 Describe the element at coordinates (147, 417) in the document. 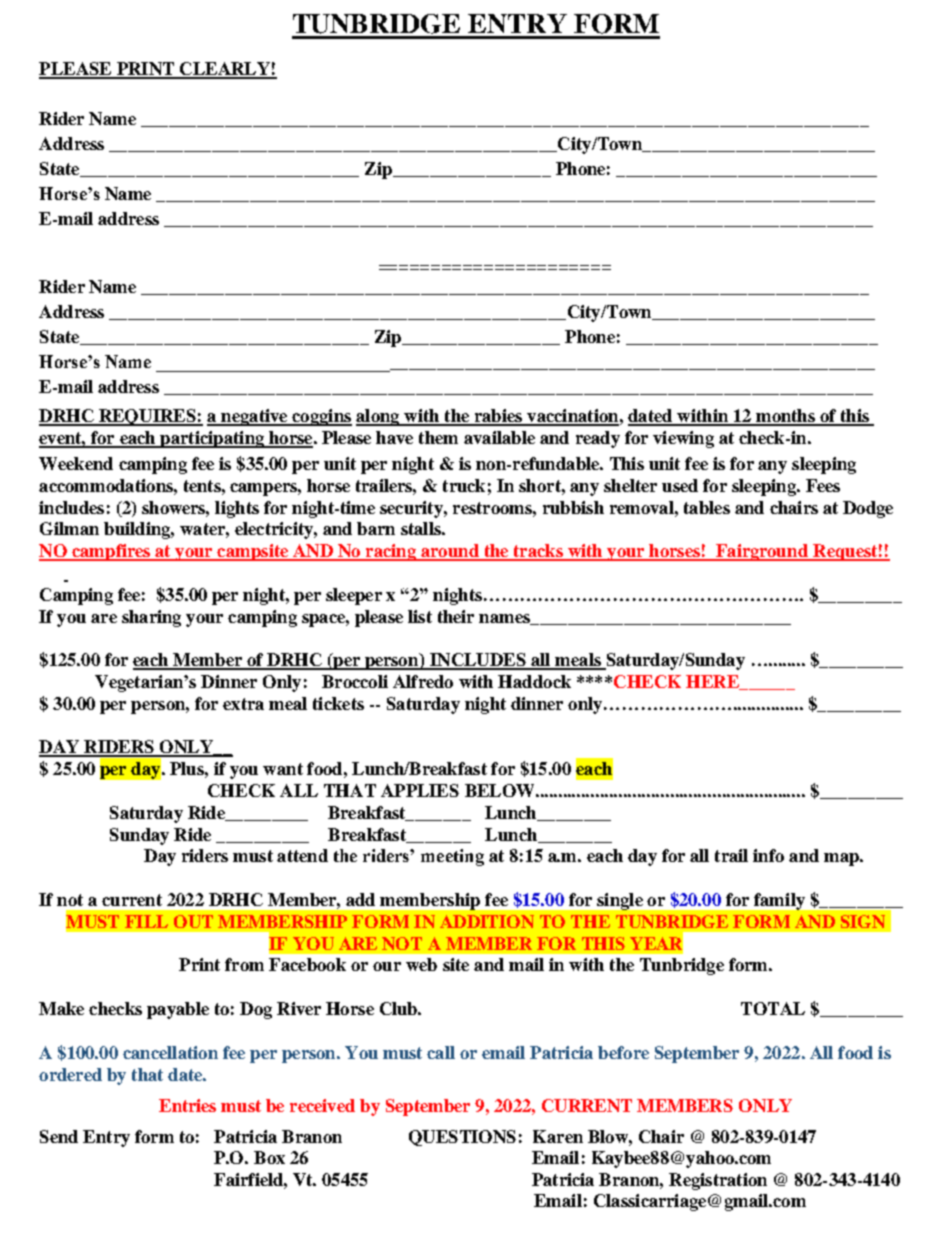

I see `REQUIRES` at that location.
